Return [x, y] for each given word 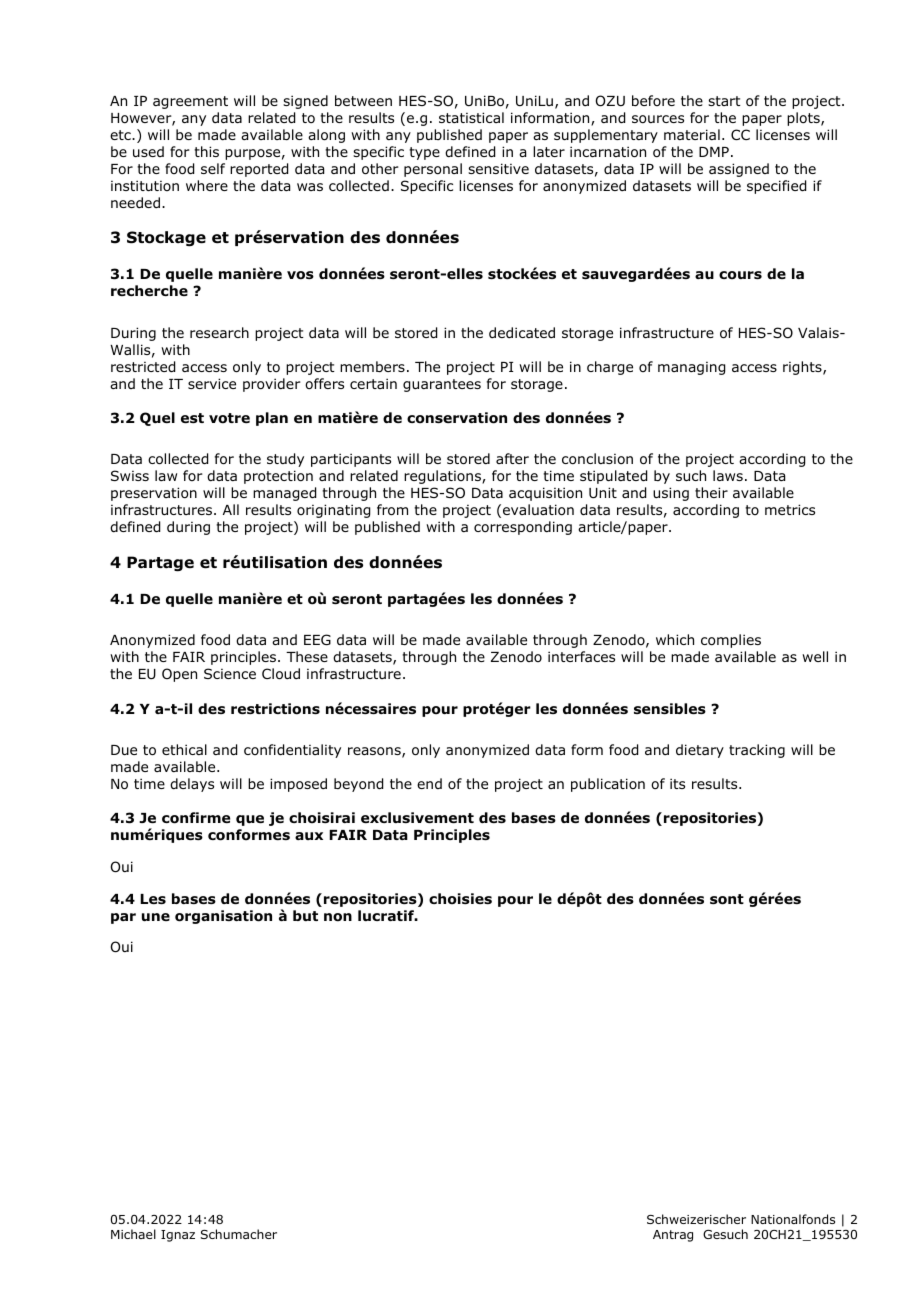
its [677, 783]
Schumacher [239, 1234]
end [429, 783]
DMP [714, 152]
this [206, 151]
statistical [471, 117]
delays [192, 785]
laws [728, 475]
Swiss [130, 475]
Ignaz [178, 1236]
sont [727, 899]
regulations [443, 477]
